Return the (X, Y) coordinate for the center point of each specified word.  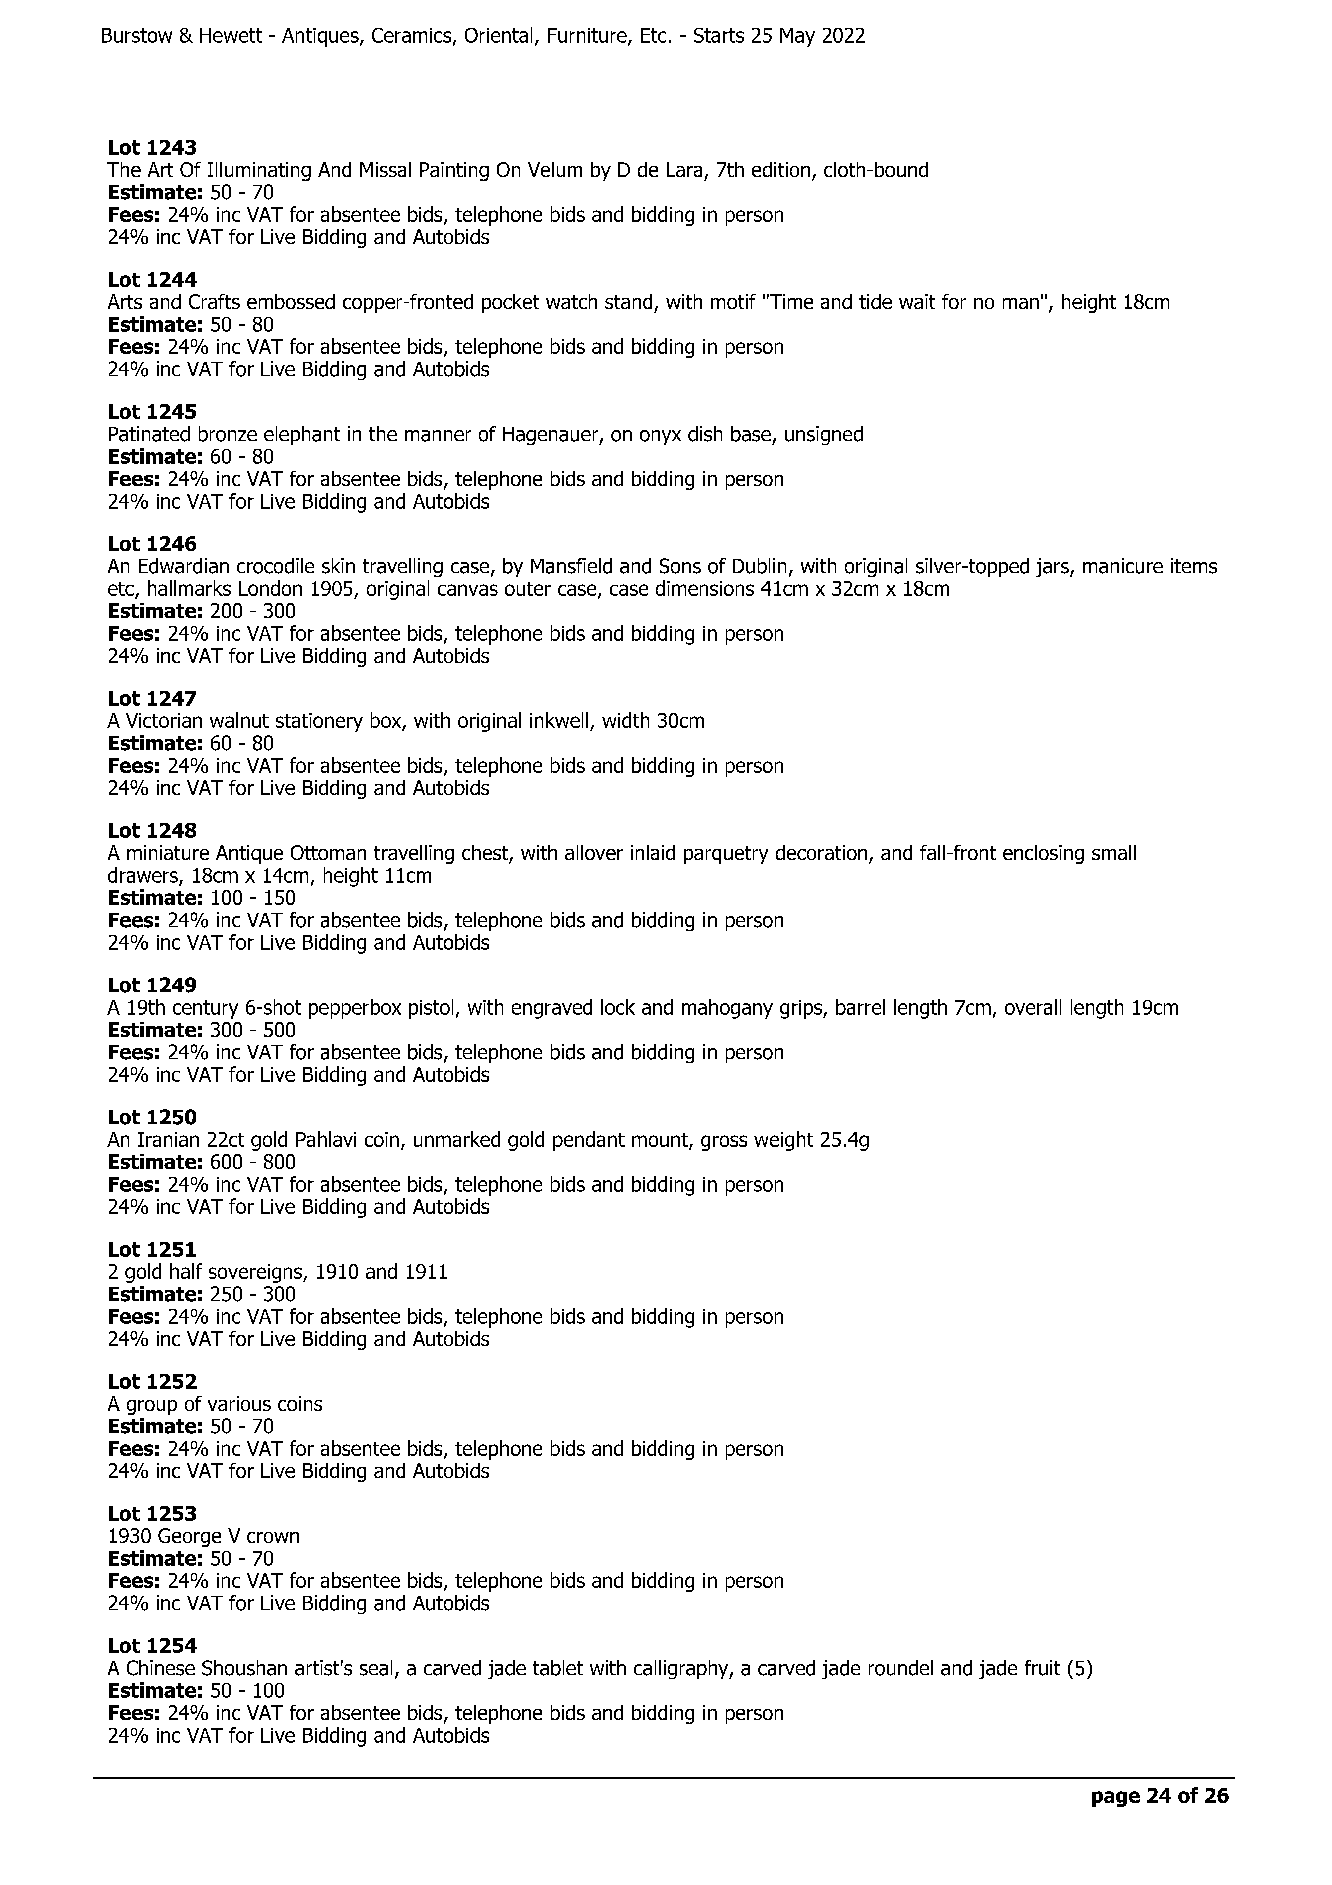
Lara (684, 169)
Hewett (231, 35)
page (1116, 1799)
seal (376, 1668)
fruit (1042, 1668)
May (797, 37)
